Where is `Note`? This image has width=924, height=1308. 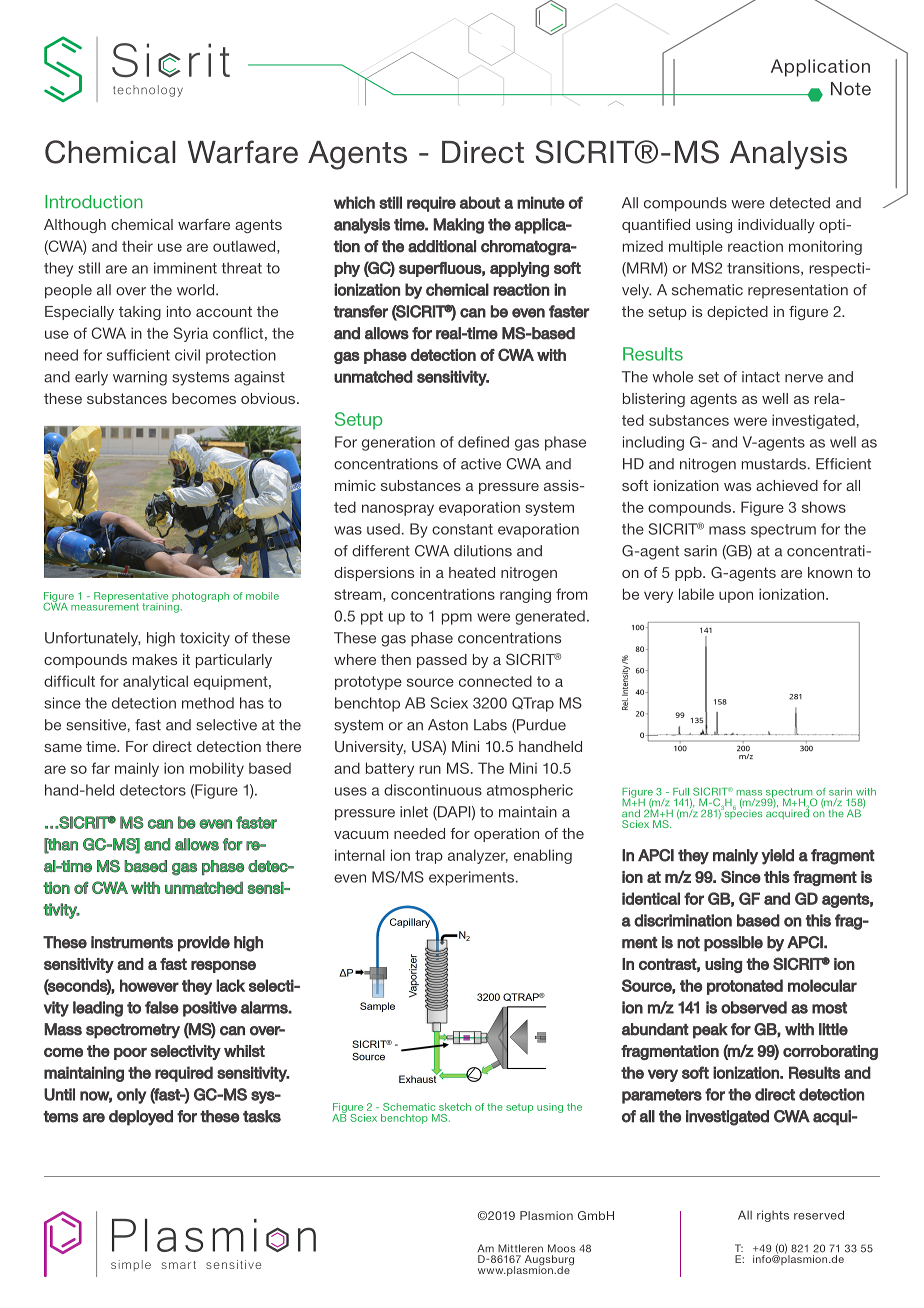 Note is located at coordinates (851, 89).
